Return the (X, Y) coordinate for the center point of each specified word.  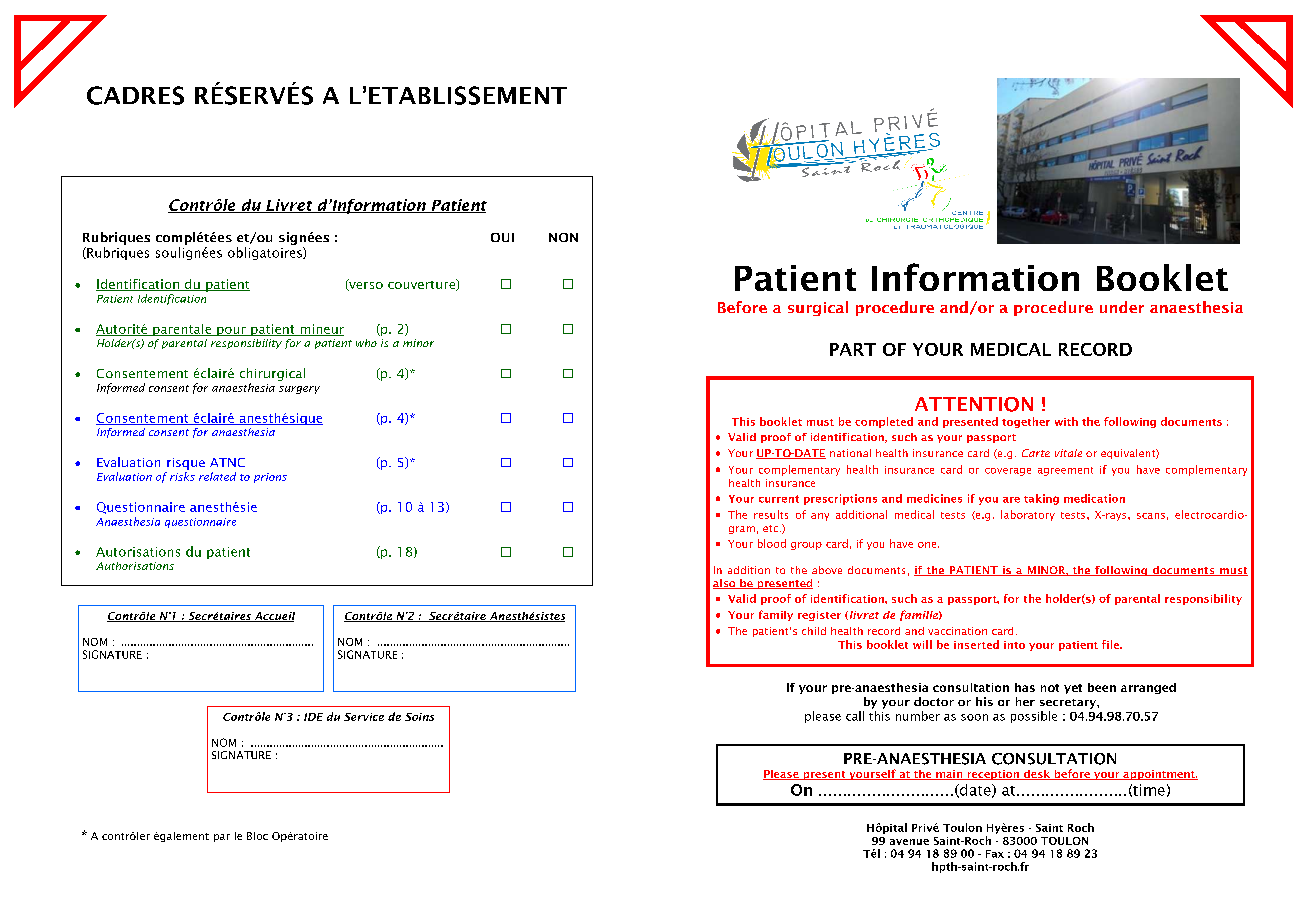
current (779, 499)
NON (563, 237)
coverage (1008, 472)
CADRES (135, 95)
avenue (909, 842)
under (1122, 307)
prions (270, 478)
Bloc (257, 836)
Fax (995, 854)
